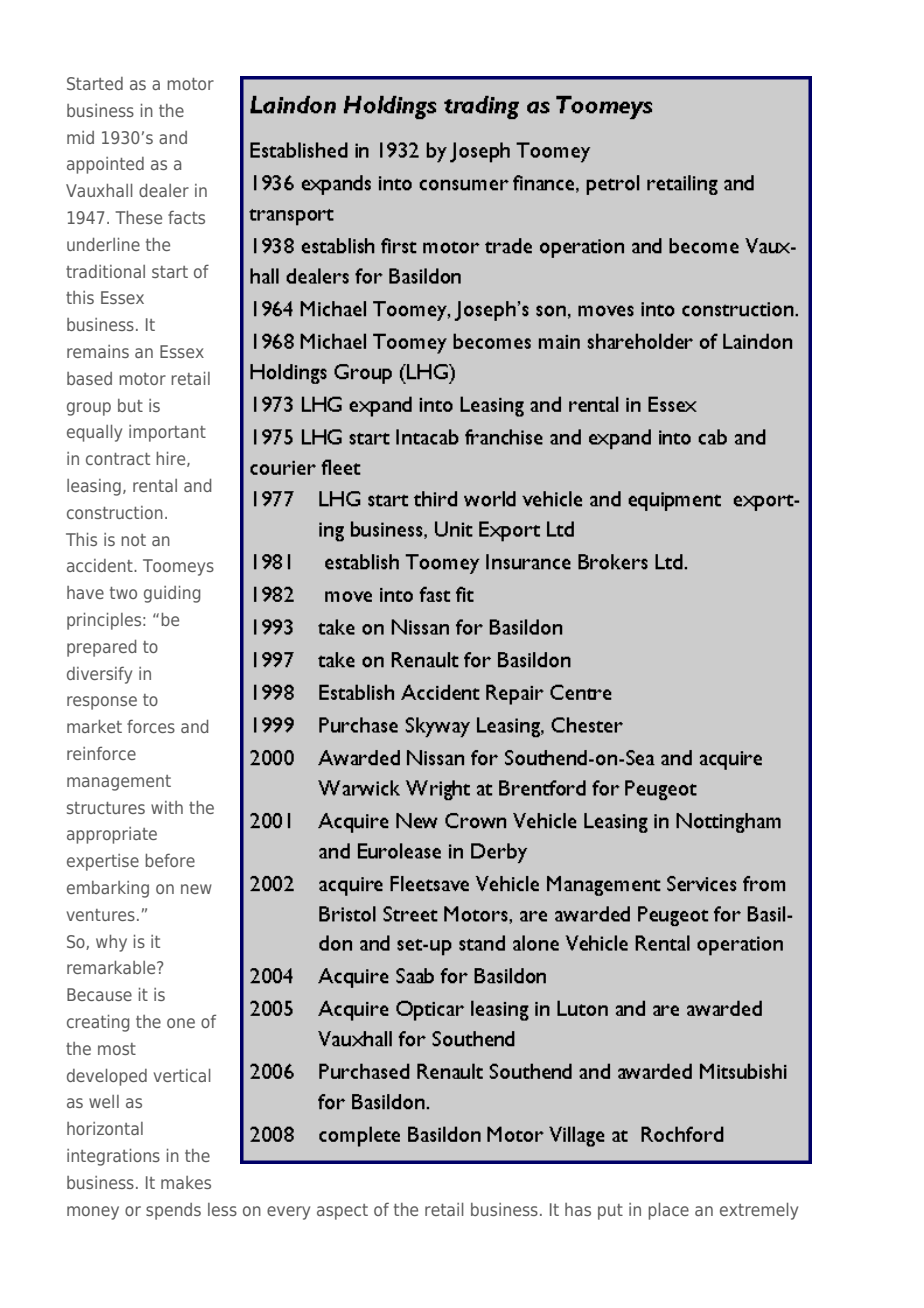 This screenshot has height=1308, width=924. I want to click on new, so click(196, 889).
